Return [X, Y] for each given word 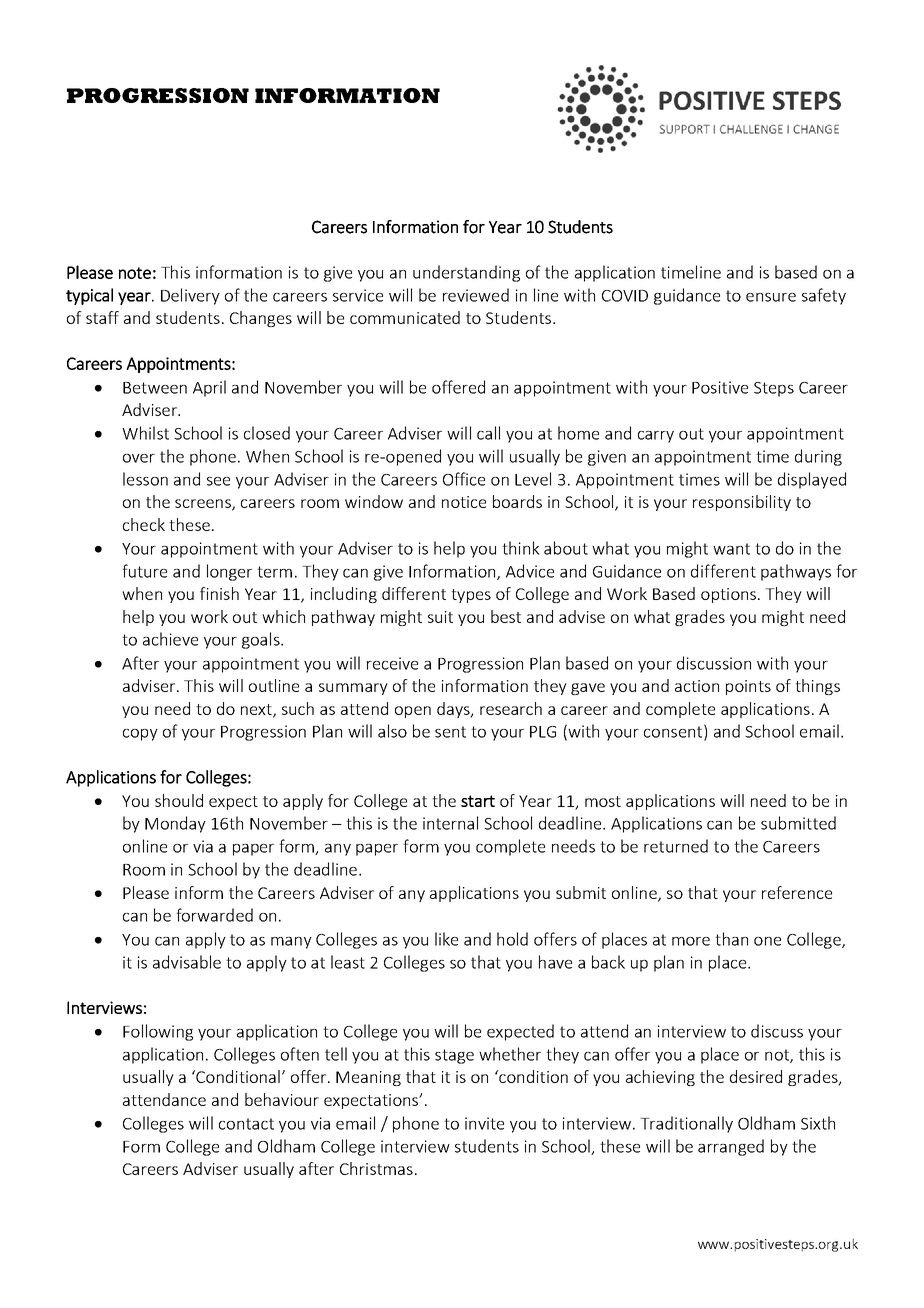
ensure [771, 297]
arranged [731, 1147]
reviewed [476, 295]
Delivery [190, 296]
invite [484, 1123]
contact [246, 1124]
